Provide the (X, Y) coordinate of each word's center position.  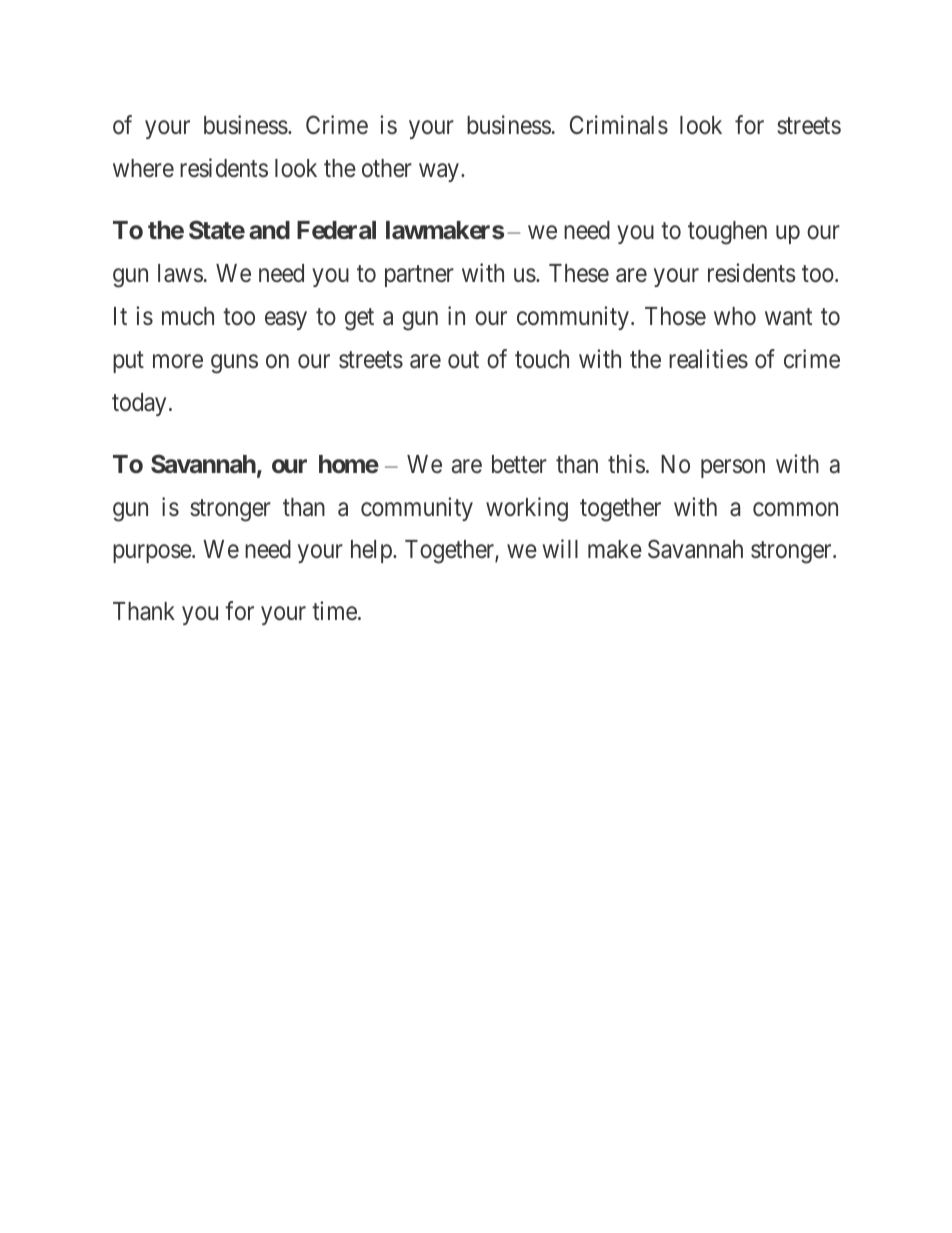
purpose (153, 554)
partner (419, 276)
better (519, 464)
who (735, 316)
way (439, 173)
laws (180, 273)
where (143, 168)
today (139, 404)
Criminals (619, 125)
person (733, 468)
